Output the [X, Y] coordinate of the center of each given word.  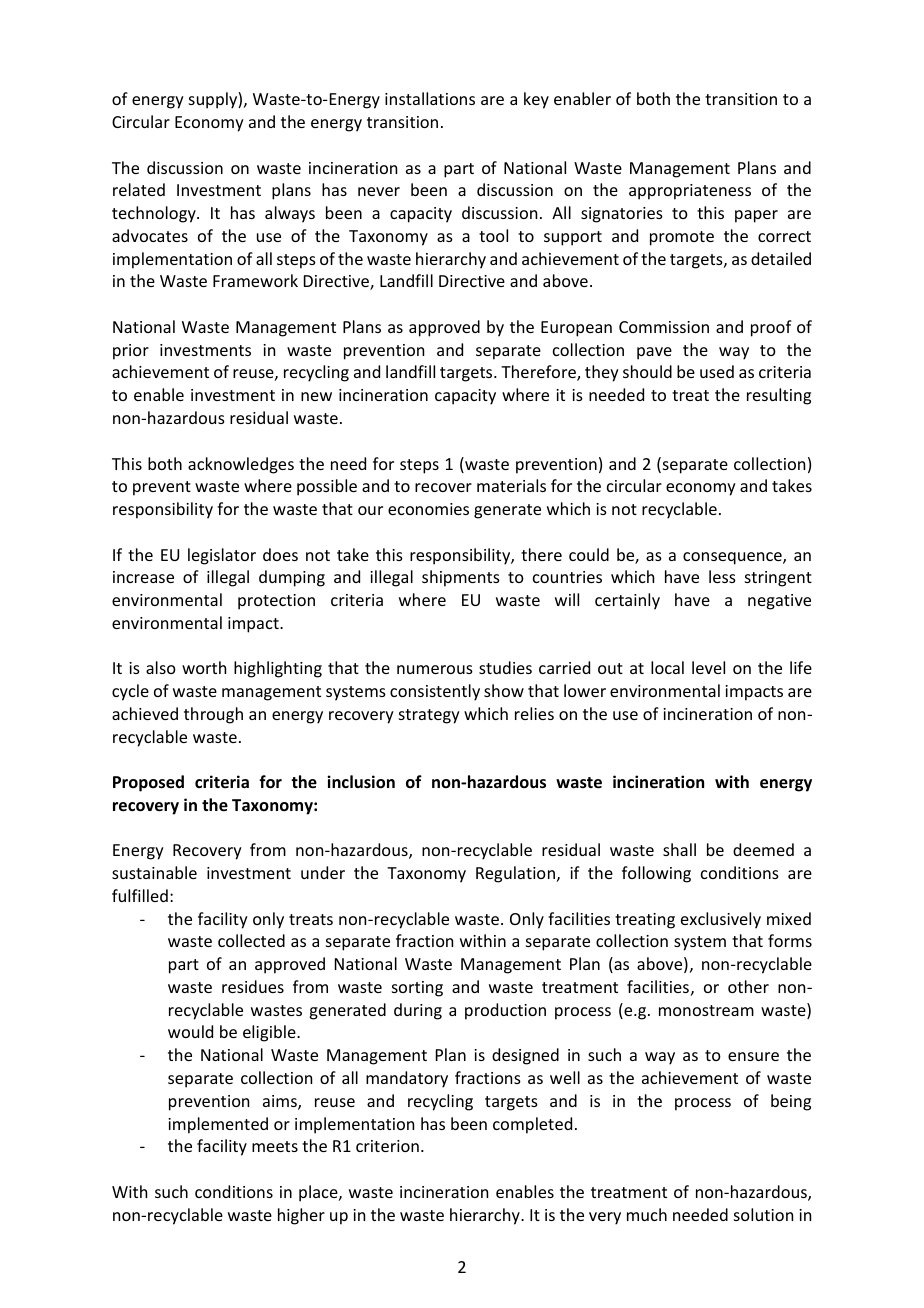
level [708, 667]
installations [430, 98]
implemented [218, 1125]
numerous [435, 669]
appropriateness [690, 192]
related [139, 189]
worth [204, 667]
